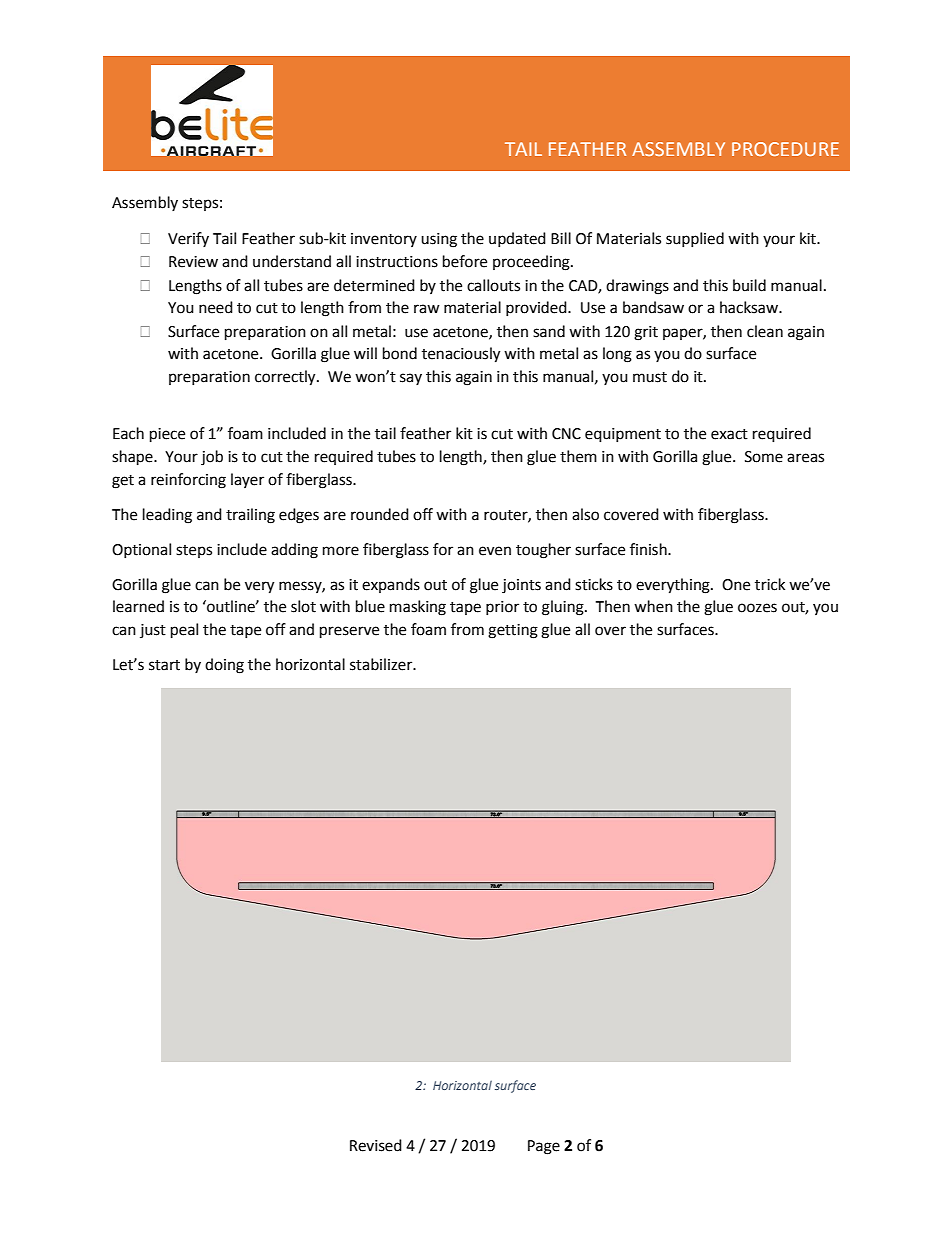 This document has height=1233, width=952. What do you see at coordinates (188, 239) in the document?
I see `Verify` at bounding box center [188, 239].
